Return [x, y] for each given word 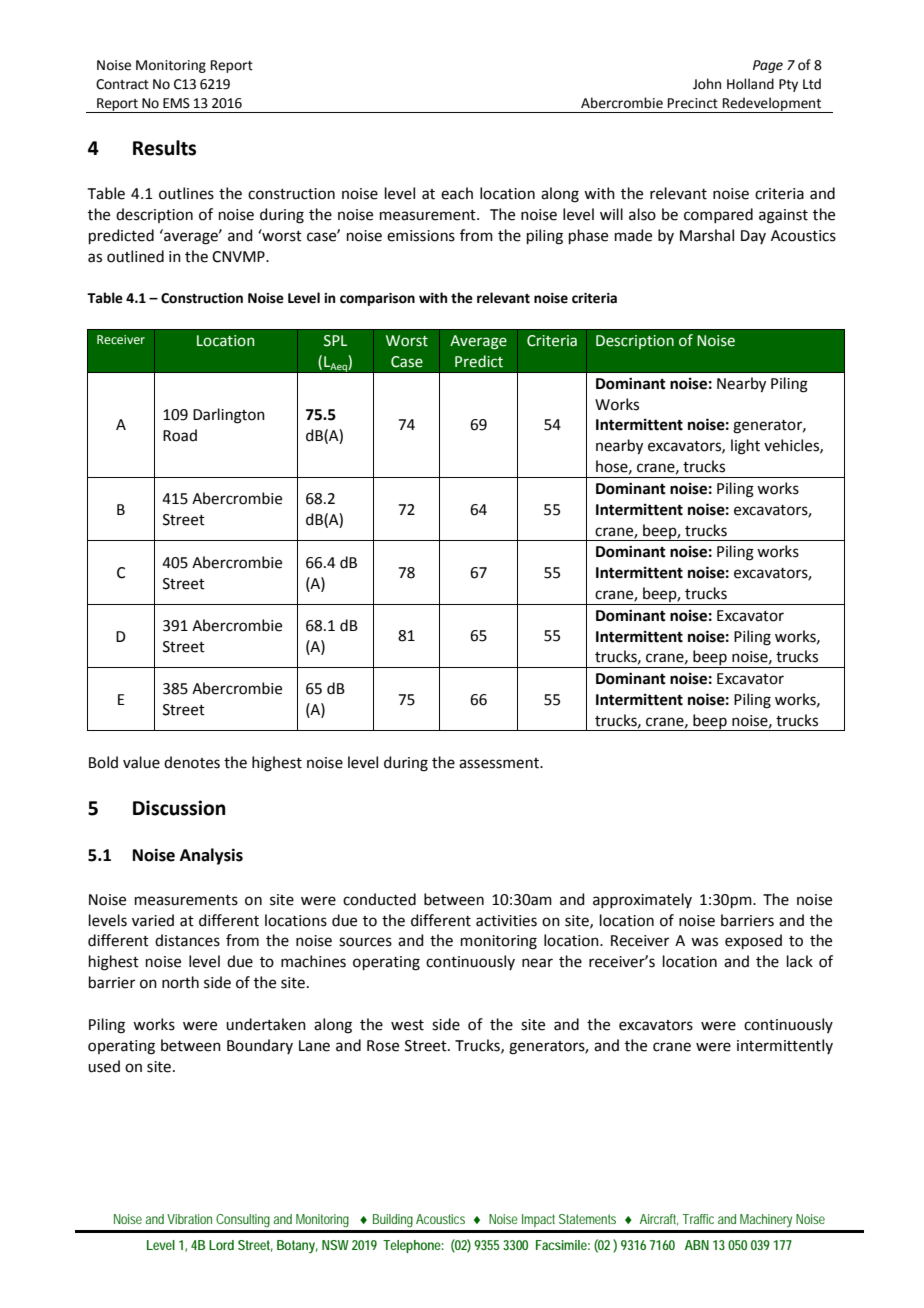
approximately [642, 900]
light [745, 447]
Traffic [698, 1219]
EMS [176, 103]
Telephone [413, 1246]
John [707, 84]
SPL [335, 341]
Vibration [189, 1219]
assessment [500, 763]
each [457, 193]
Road [180, 435]
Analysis [211, 856]
